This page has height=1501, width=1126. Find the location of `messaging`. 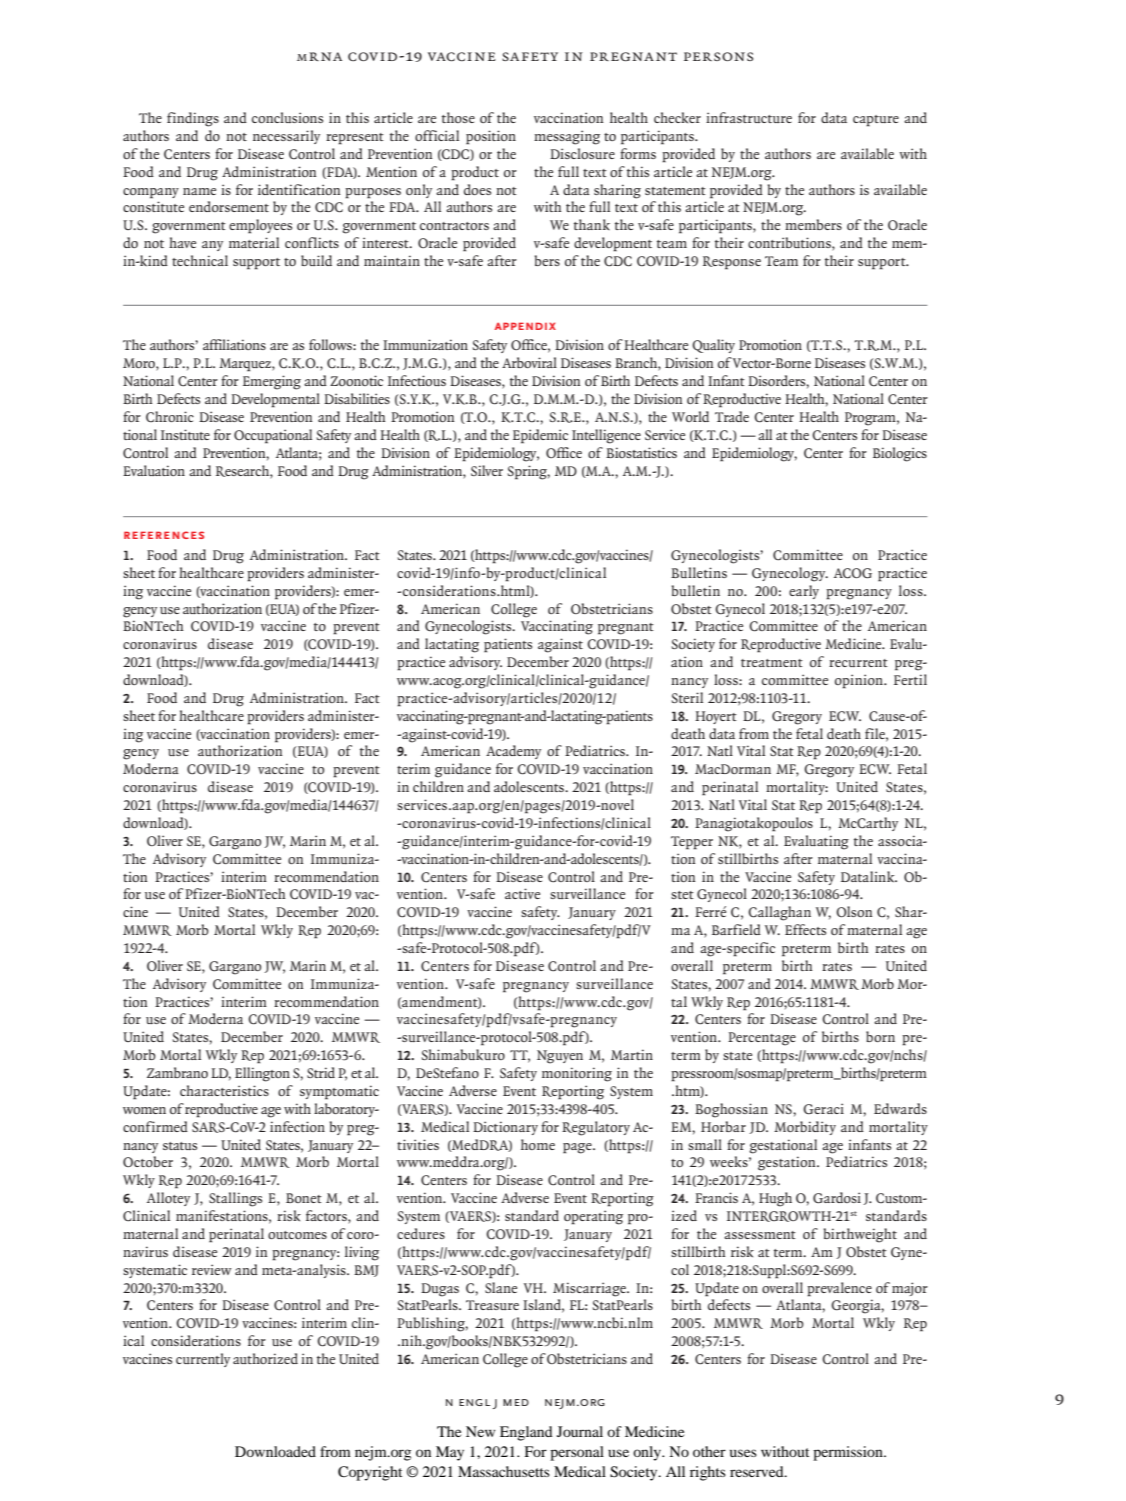

messaging is located at coordinates (567, 137).
